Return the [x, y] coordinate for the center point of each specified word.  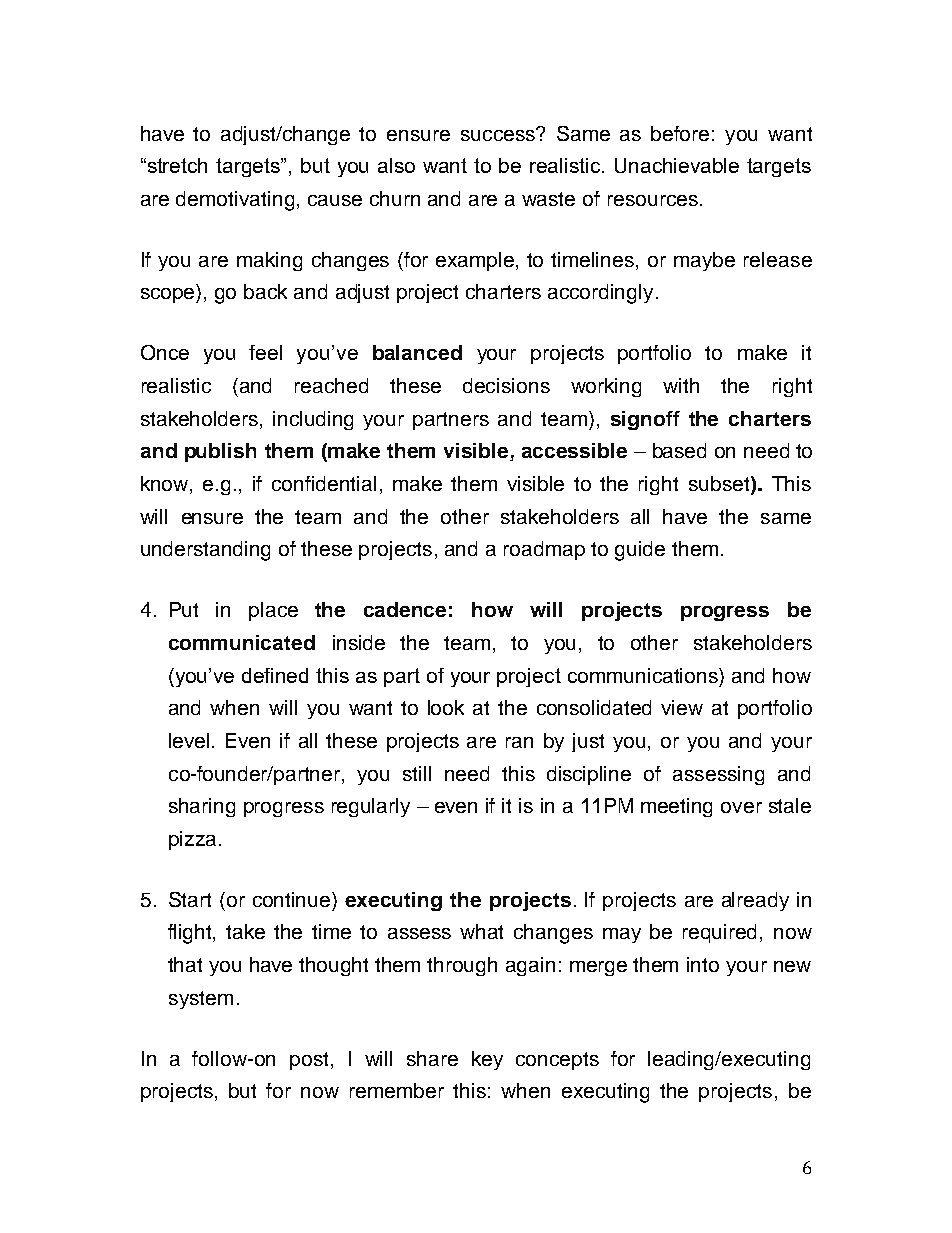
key [487, 1060]
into [703, 964]
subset [720, 485]
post [309, 1061]
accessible [574, 450]
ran [519, 742]
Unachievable [677, 165]
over [741, 807]
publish [220, 452]
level [189, 740]
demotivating [235, 201]
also [396, 165]
